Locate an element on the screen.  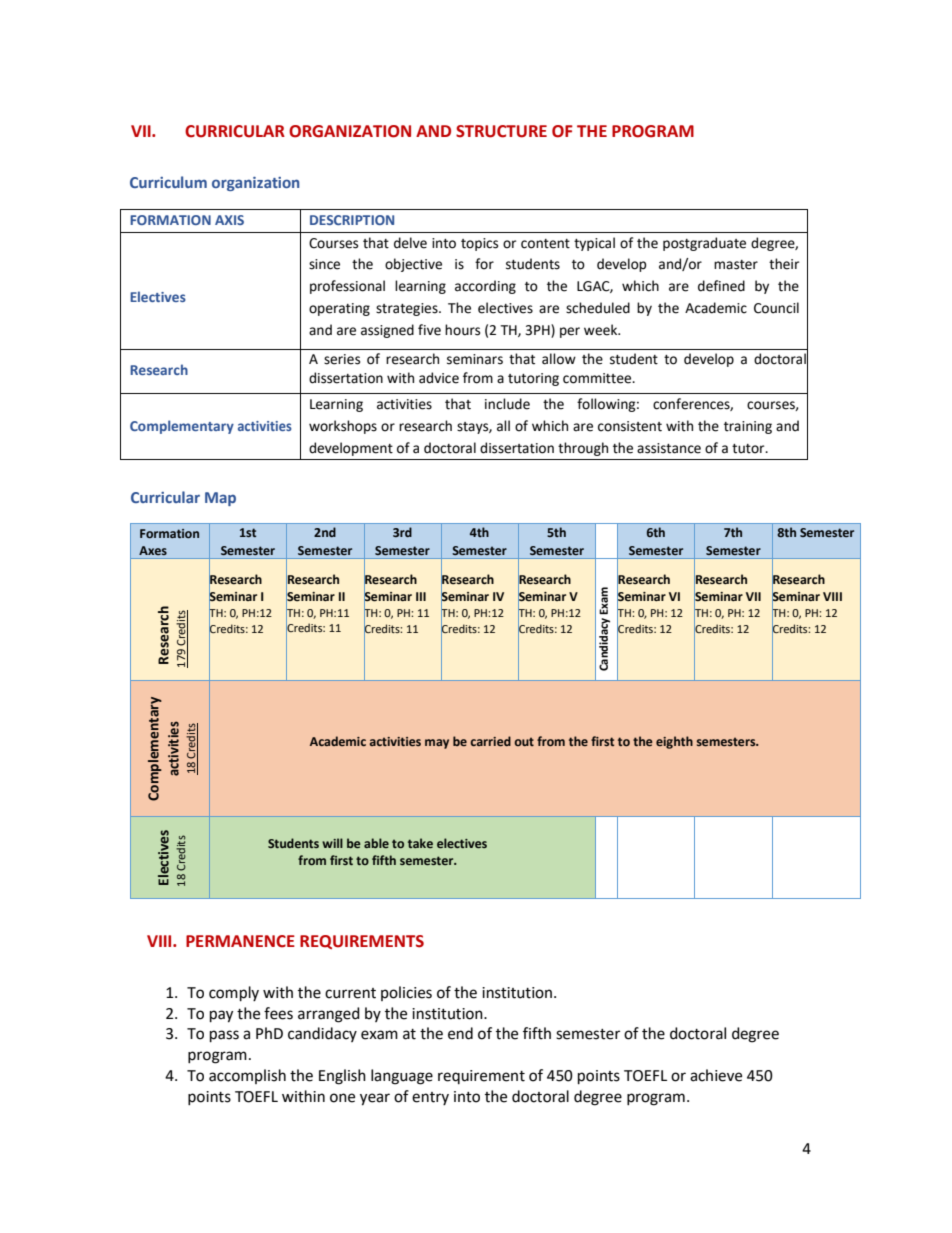
accomplish is located at coordinates (247, 1076).
